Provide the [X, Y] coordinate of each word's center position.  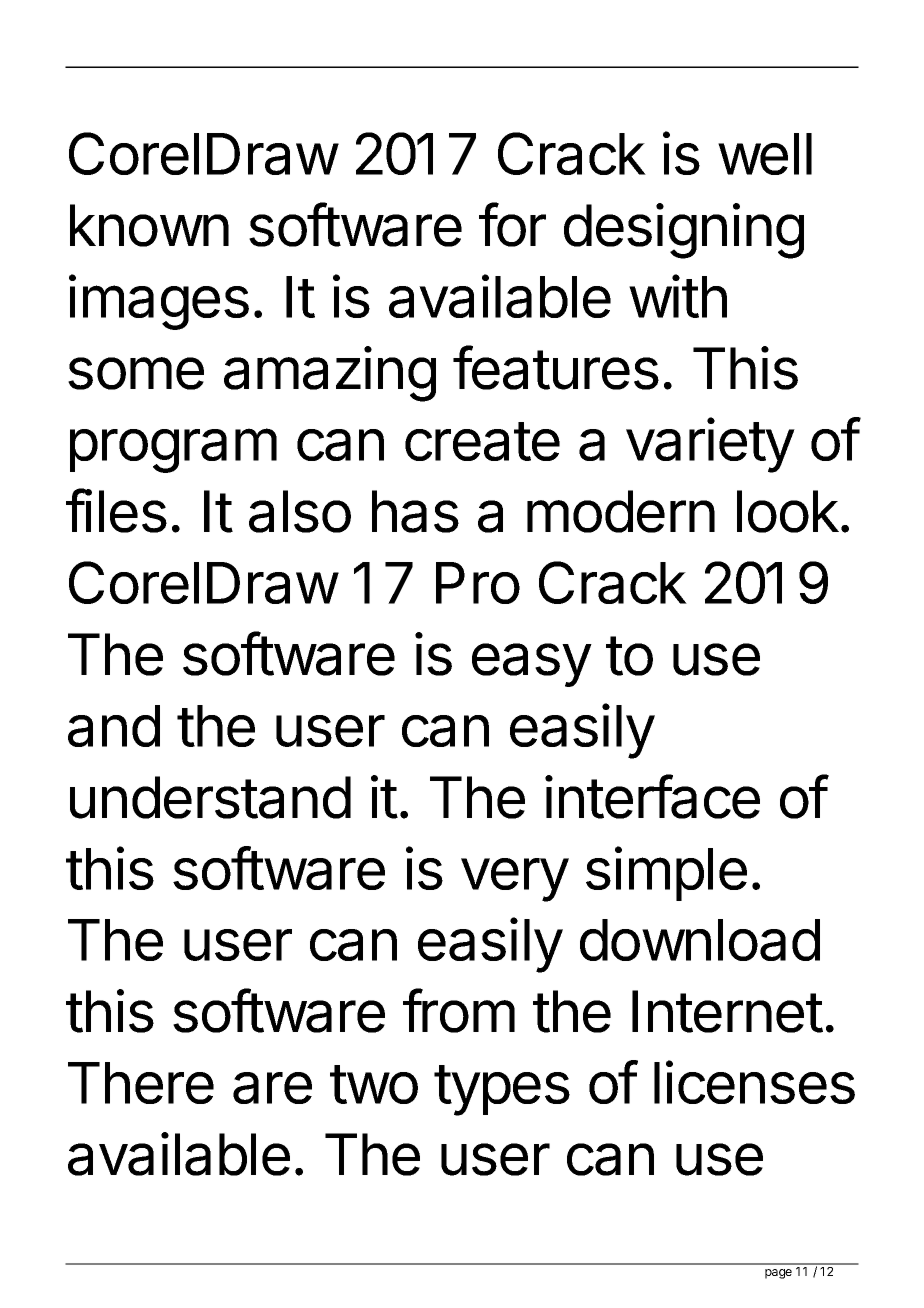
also [300, 511]
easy [532, 665]
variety [710, 445]
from [459, 1010]
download [700, 940]
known [149, 225]
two [374, 1084]
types [502, 1090]
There [141, 1083]
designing [684, 231]
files [116, 510]
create [482, 441]
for [512, 224]
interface [652, 796]
